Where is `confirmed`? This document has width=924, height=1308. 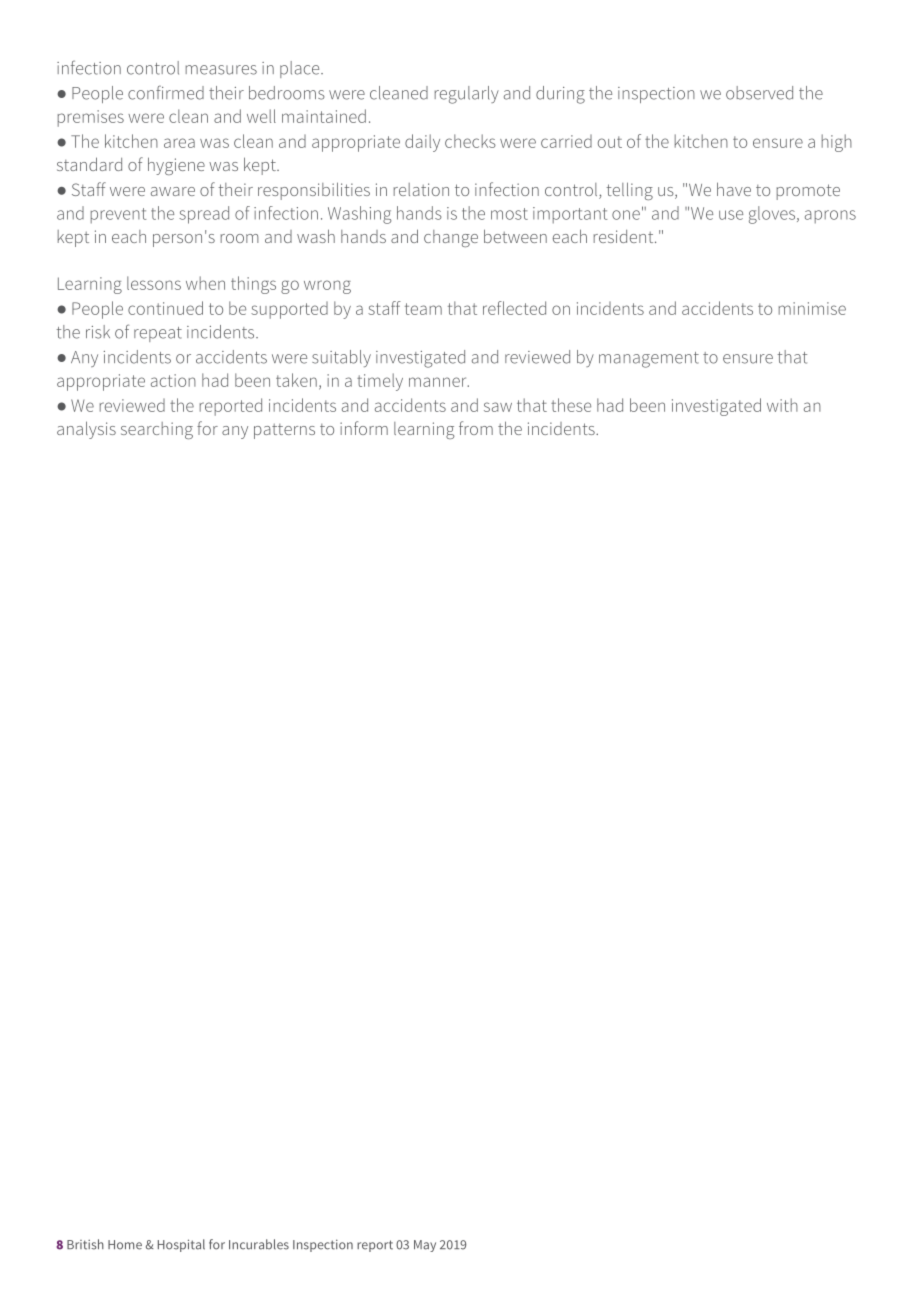 confirmed is located at coordinates (166, 92).
